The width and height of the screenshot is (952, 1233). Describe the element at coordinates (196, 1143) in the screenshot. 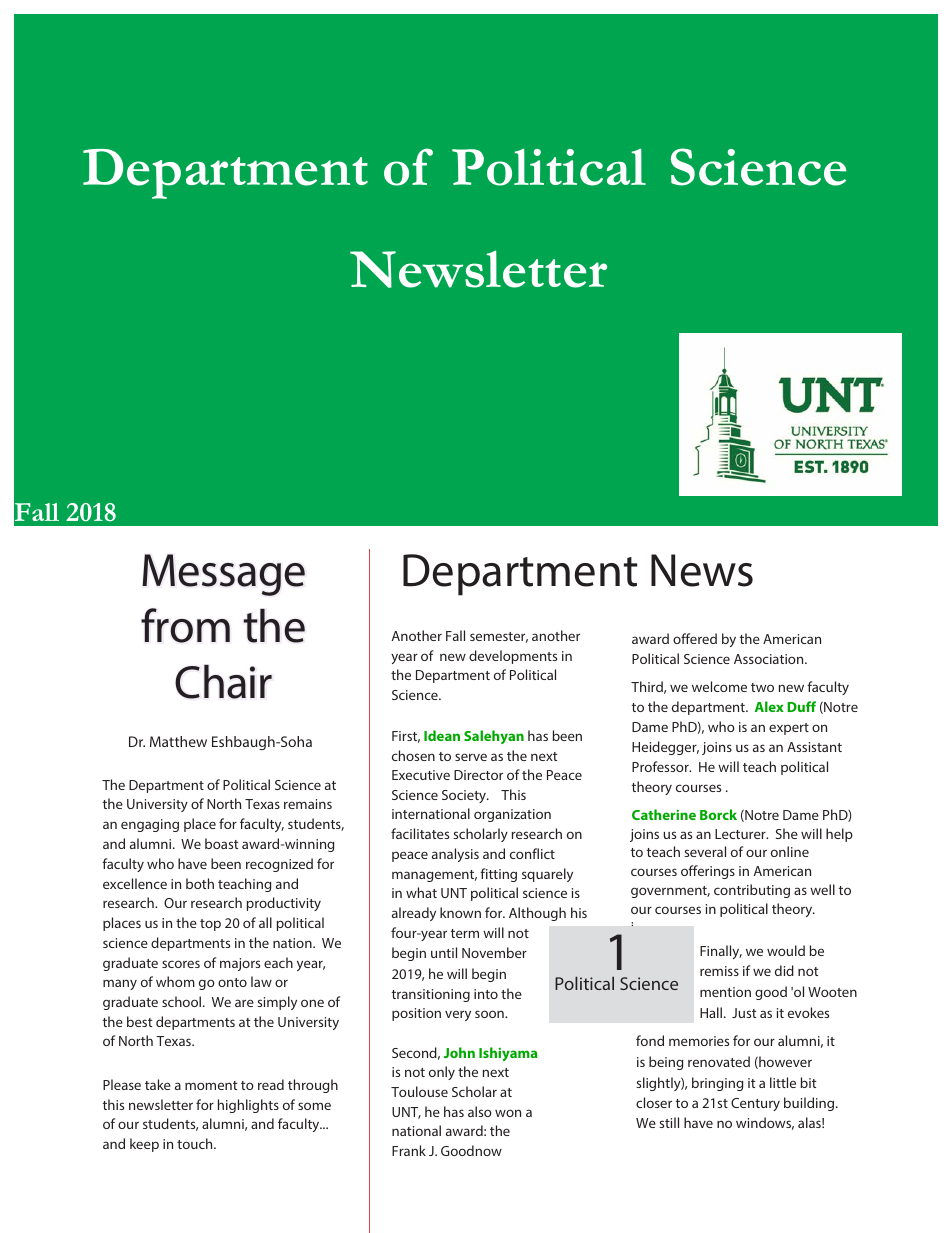

I see `touch` at that location.
